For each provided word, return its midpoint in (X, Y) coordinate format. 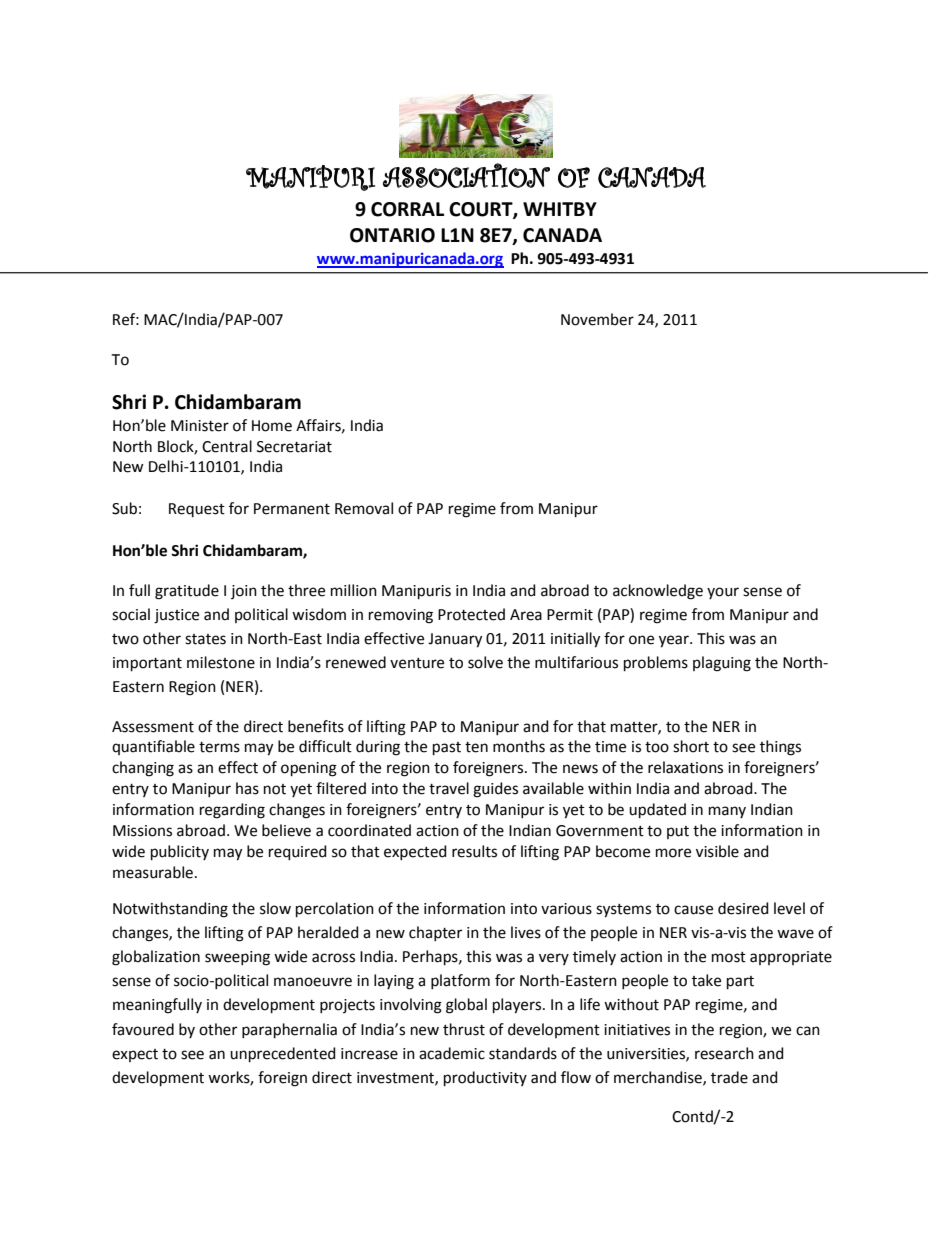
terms (219, 747)
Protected (471, 614)
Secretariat (294, 447)
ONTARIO (392, 235)
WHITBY (560, 209)
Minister (200, 426)
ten (476, 747)
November (597, 319)
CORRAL (407, 209)
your (723, 593)
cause (693, 910)
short (691, 746)
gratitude (187, 592)
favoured (143, 1029)
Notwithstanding (170, 910)
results (474, 851)
